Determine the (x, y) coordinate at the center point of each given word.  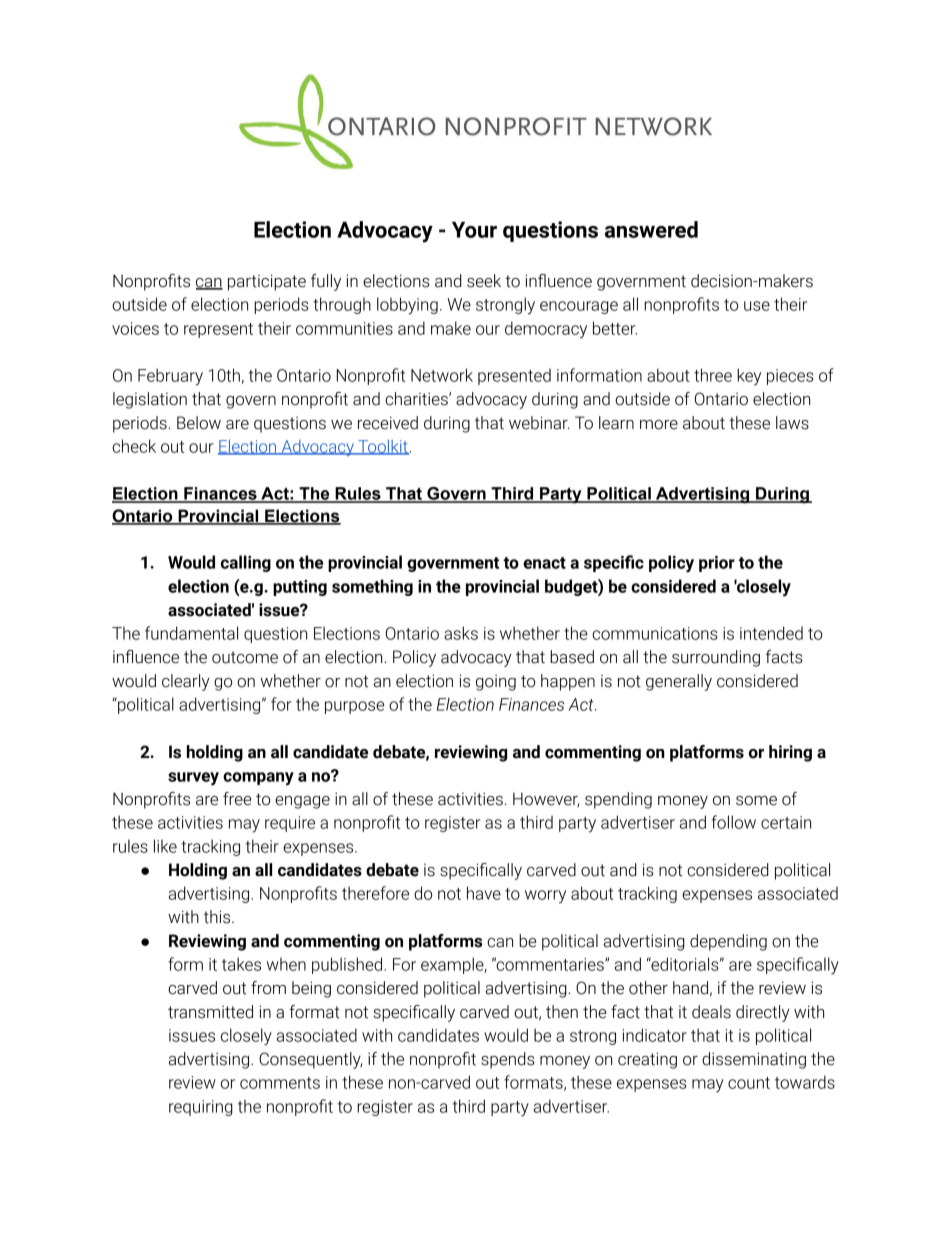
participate (267, 282)
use (757, 306)
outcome (245, 657)
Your (474, 230)
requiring (201, 1108)
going (496, 683)
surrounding (716, 658)
